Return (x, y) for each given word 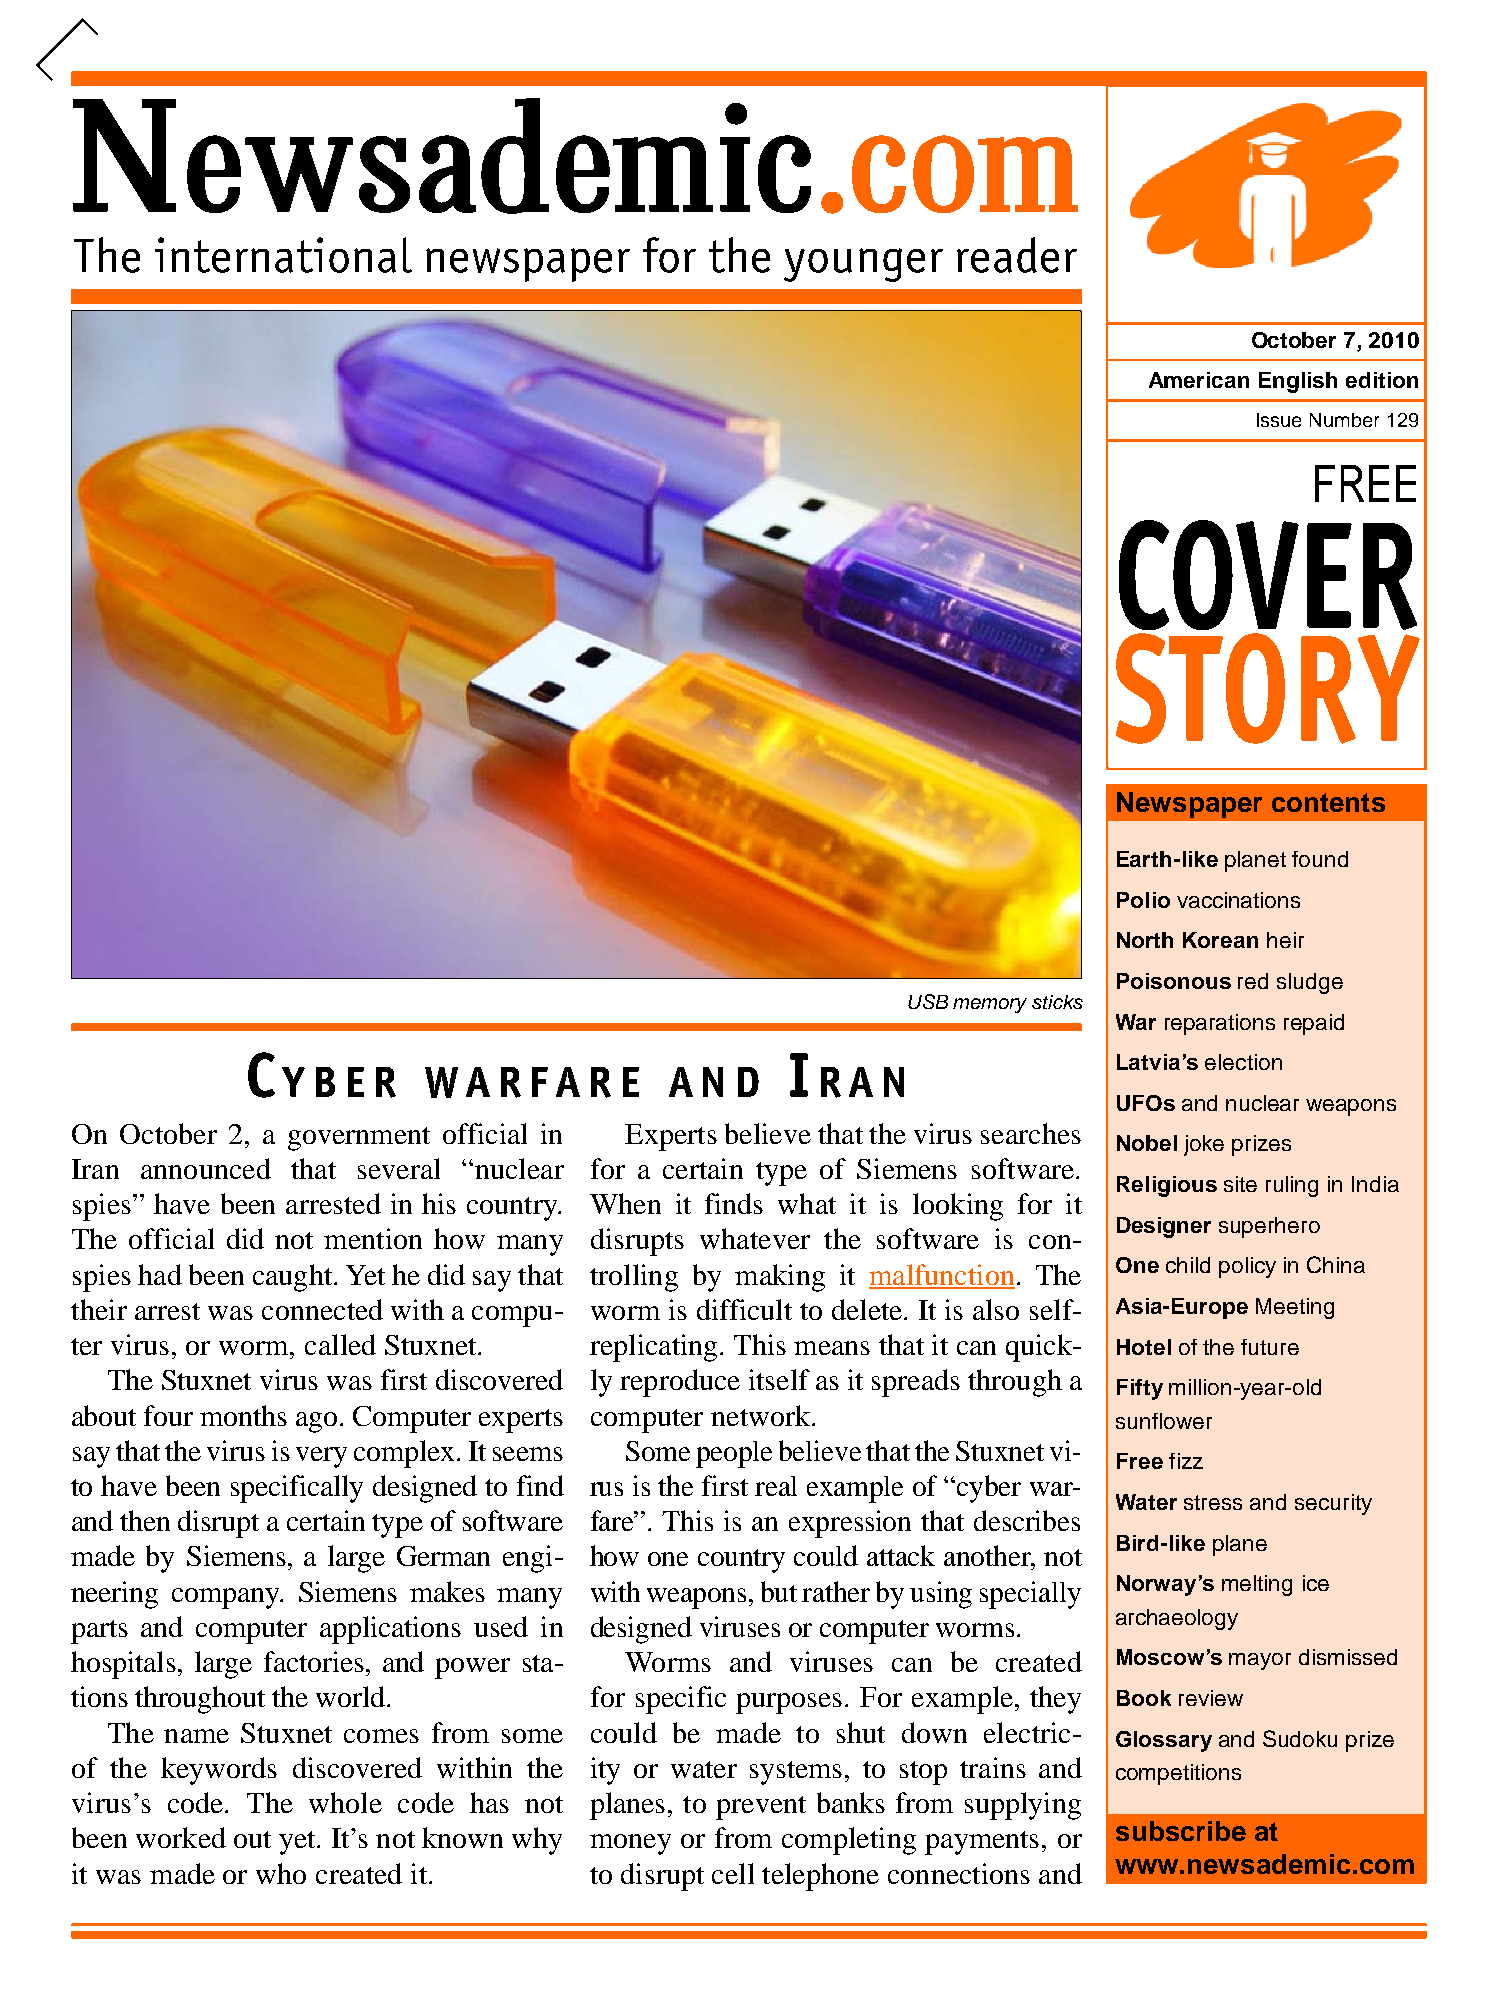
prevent (761, 1808)
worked (181, 1837)
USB (928, 1001)
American (1199, 380)
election (1243, 1062)
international (283, 255)
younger (863, 265)
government (359, 1139)
